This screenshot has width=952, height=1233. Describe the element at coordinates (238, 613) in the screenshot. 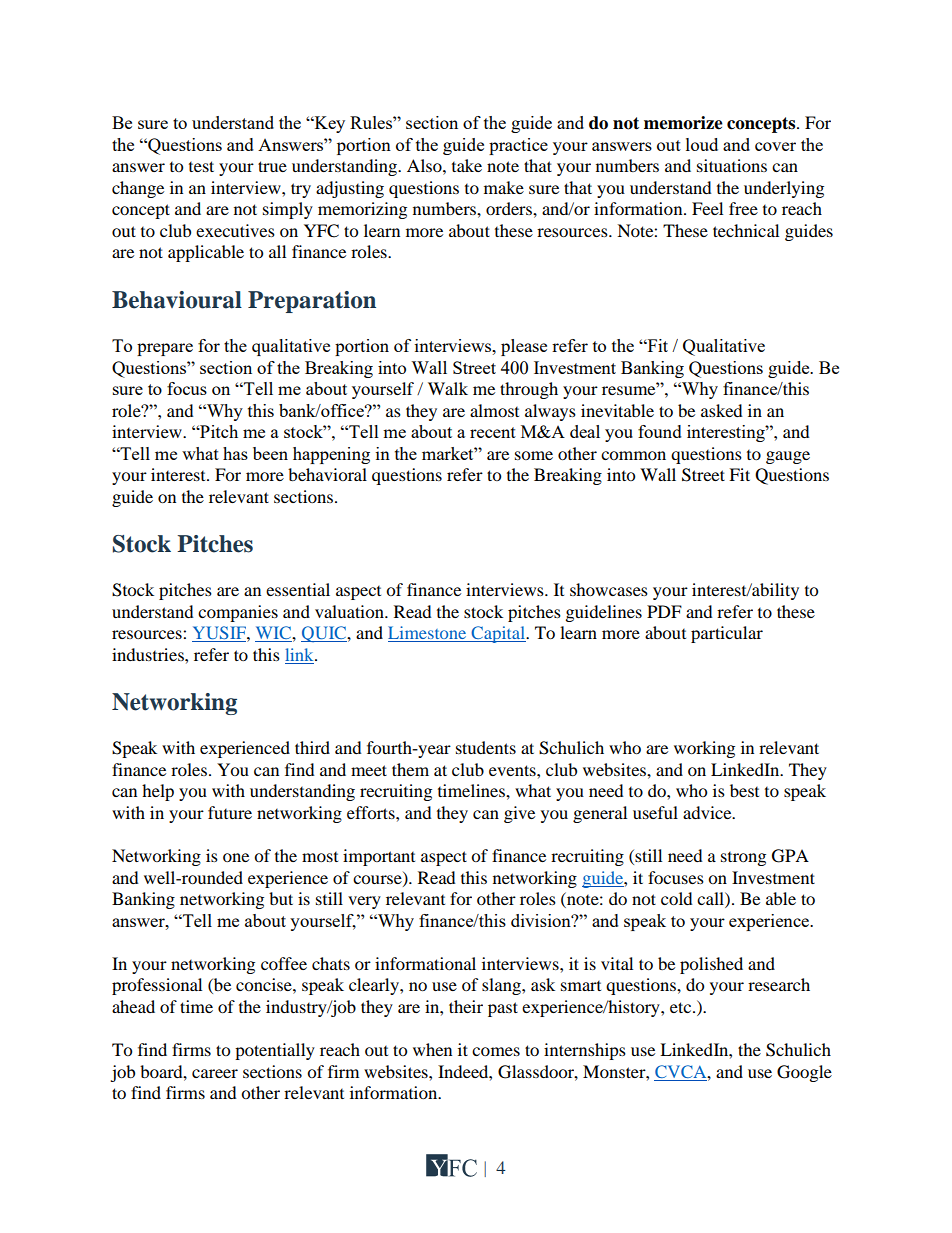

I see `companies` at that location.
